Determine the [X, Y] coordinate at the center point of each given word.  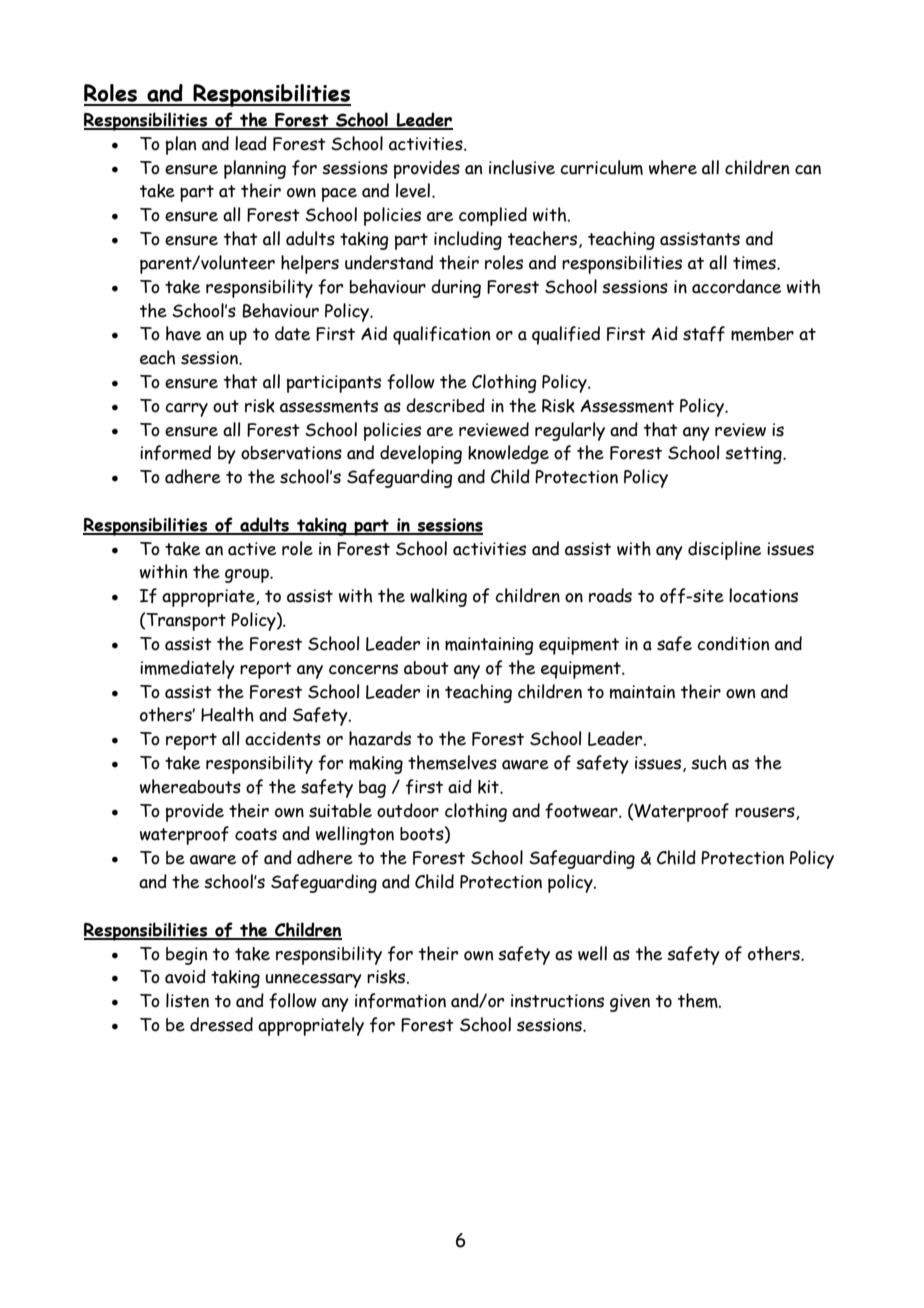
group [248, 575]
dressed [221, 1024]
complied [493, 216]
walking [438, 597]
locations [763, 595]
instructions [557, 1001]
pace [339, 194]
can [808, 170]
